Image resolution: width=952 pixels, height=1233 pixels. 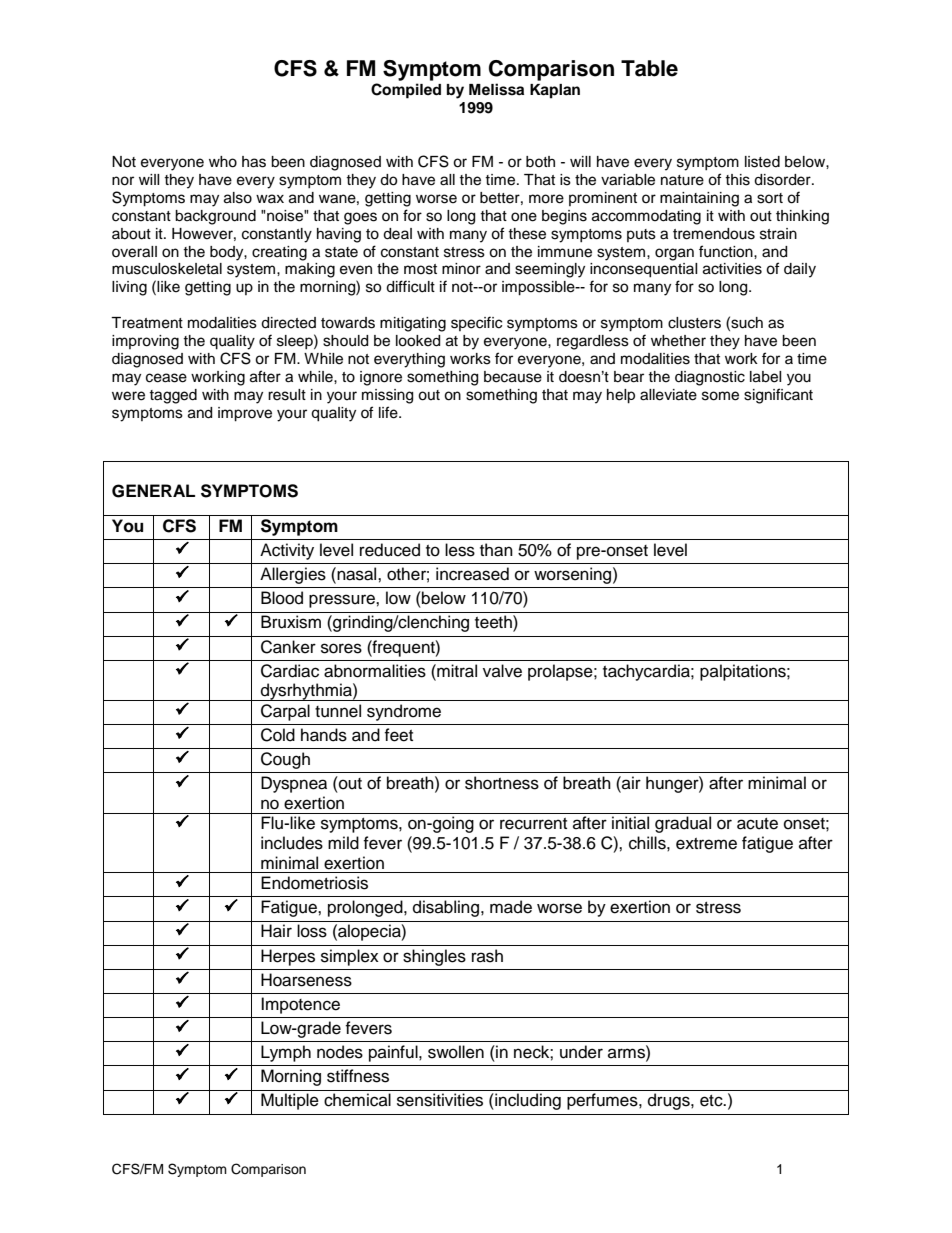 I want to click on Table, so click(x=649, y=68).
